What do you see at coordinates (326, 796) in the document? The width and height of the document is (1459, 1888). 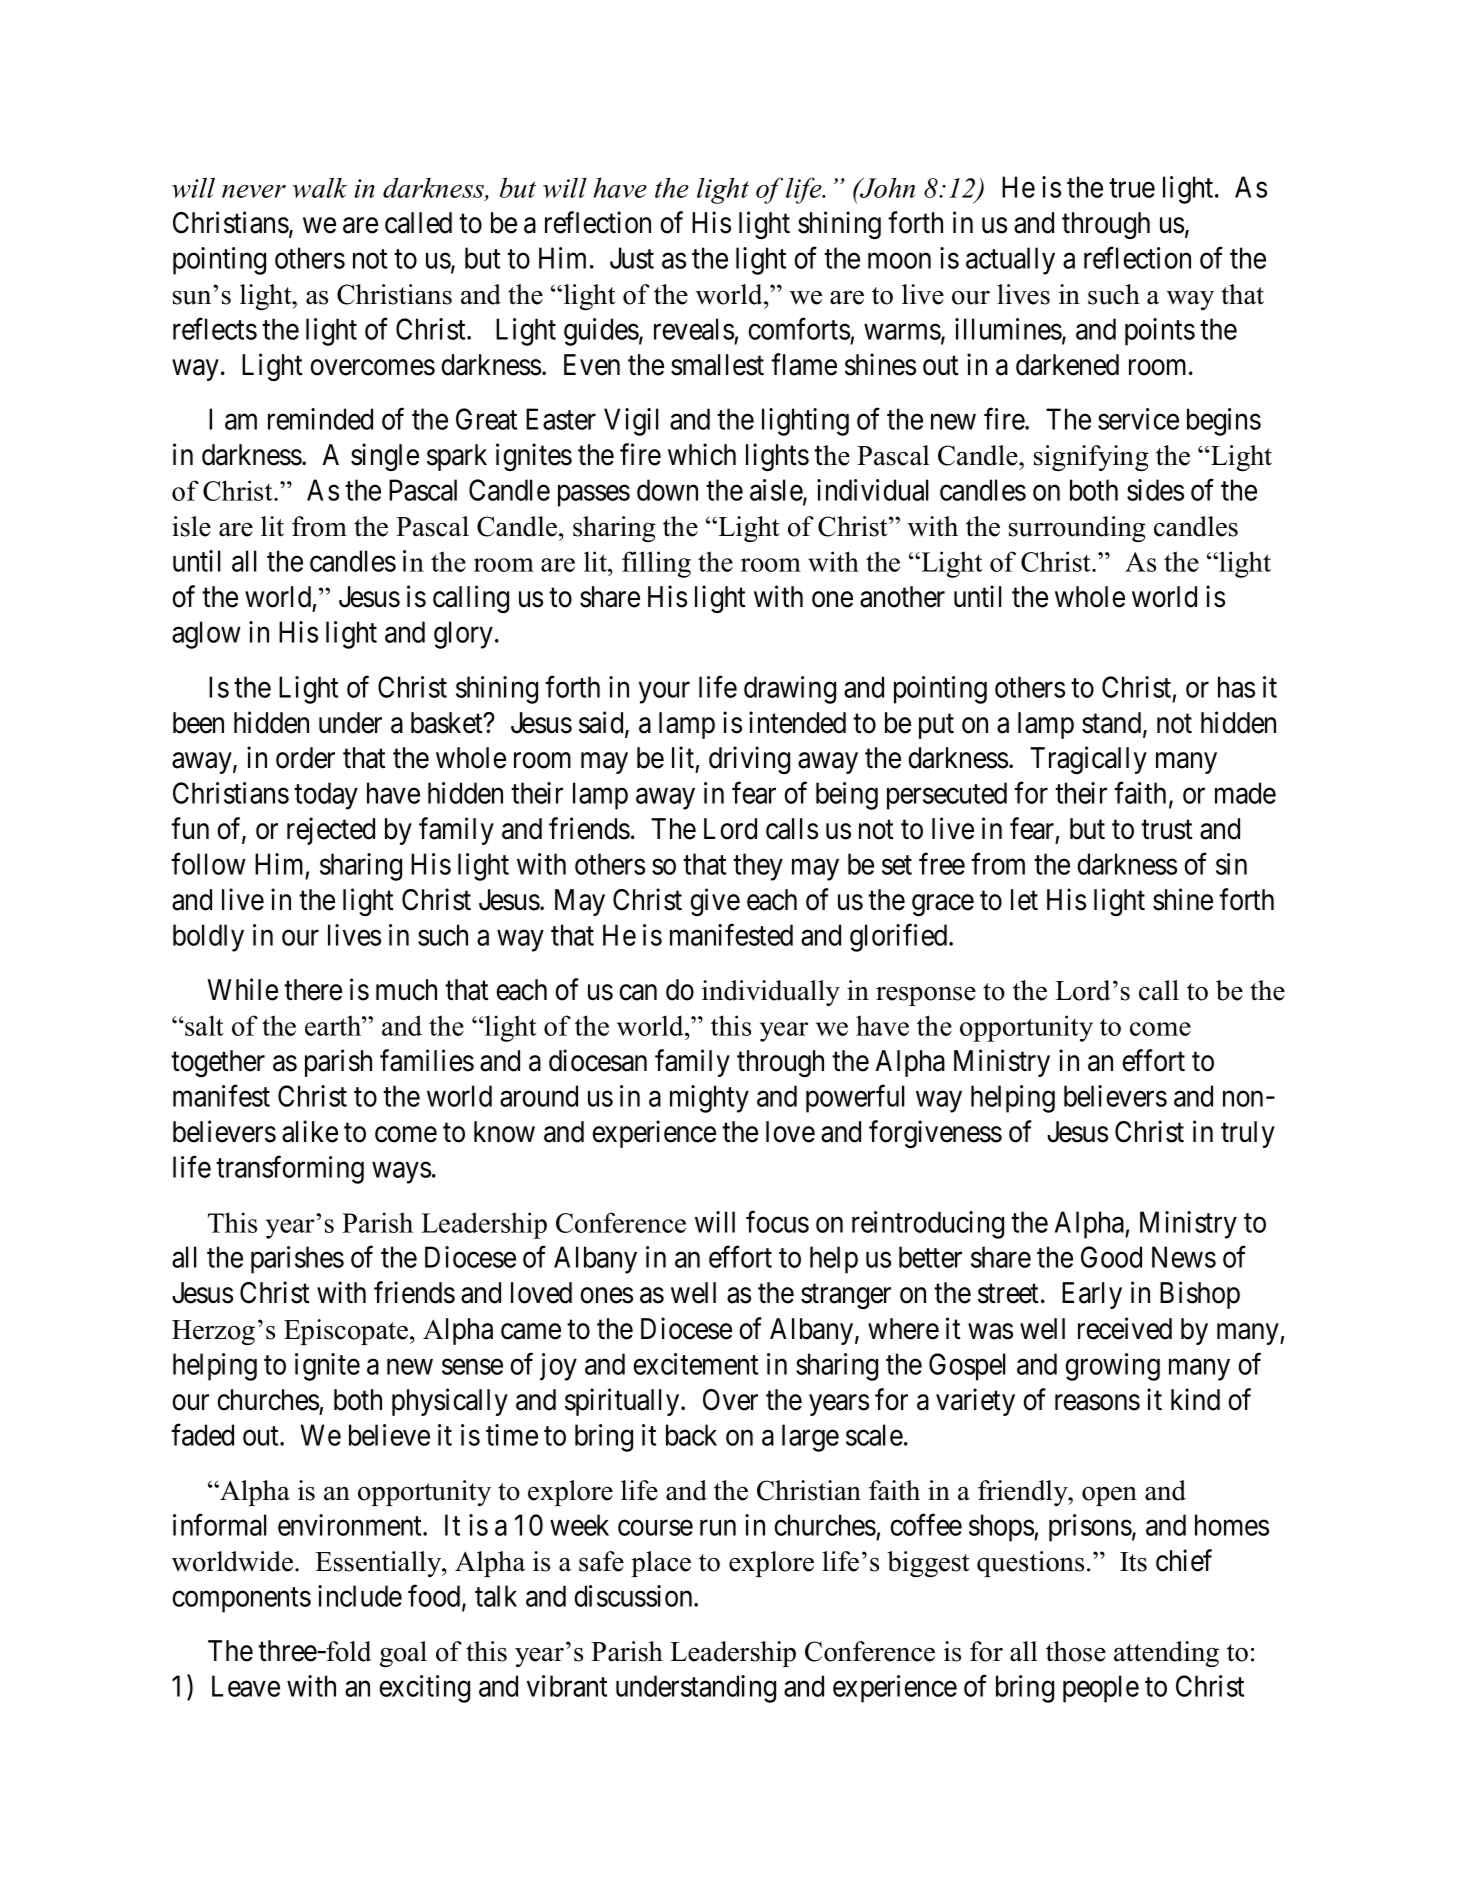 I see `today` at bounding box center [326, 796].
